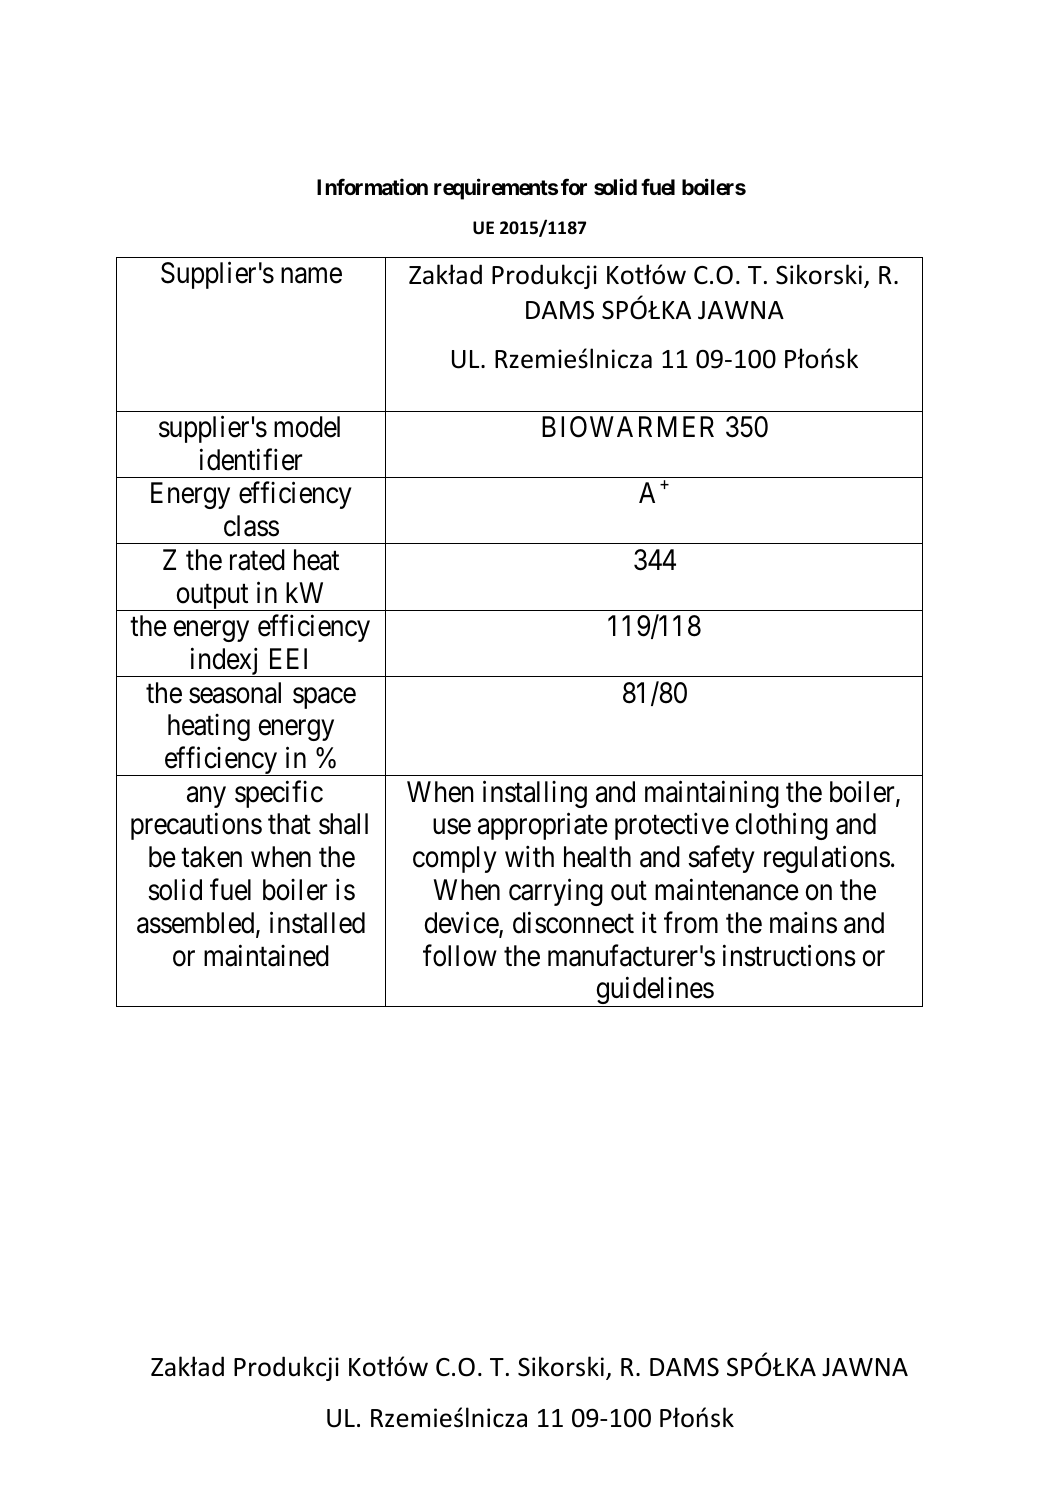 This screenshot has height=1499, width=1059. Describe the element at coordinates (251, 526) in the screenshot. I see `class` at that location.
